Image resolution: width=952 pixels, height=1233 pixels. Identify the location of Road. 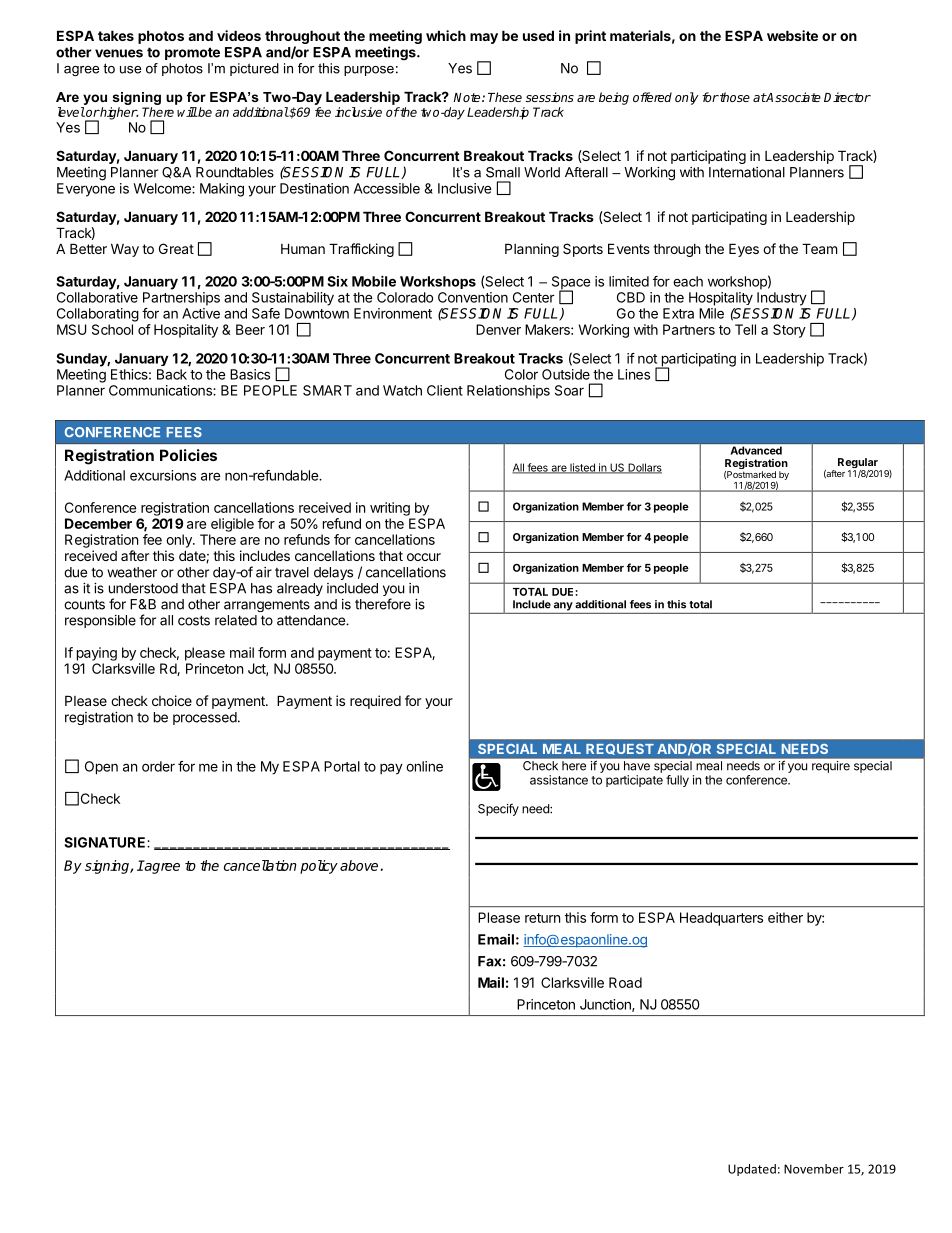
(625, 982).
